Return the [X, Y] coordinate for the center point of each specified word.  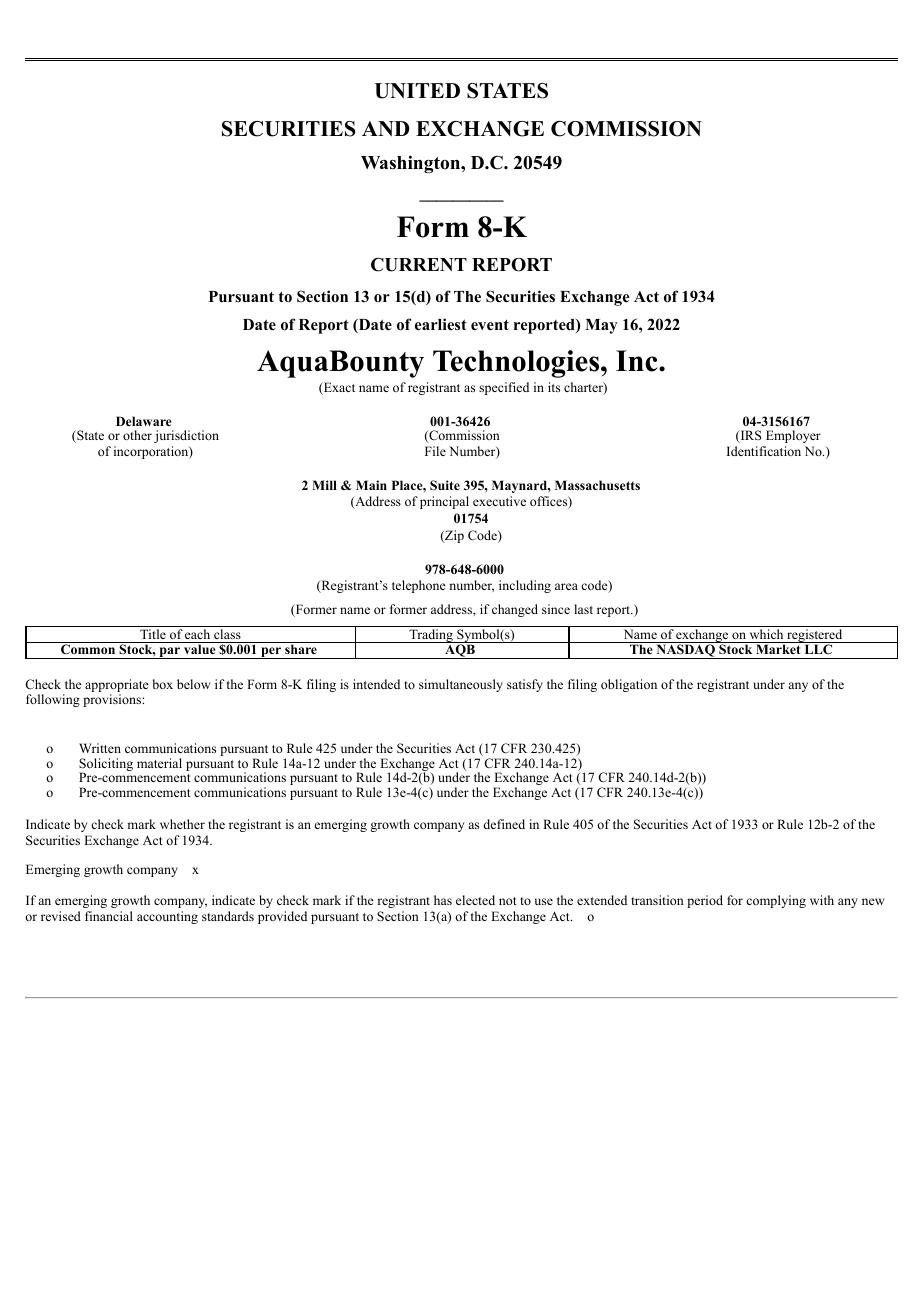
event [490, 325]
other [137, 435]
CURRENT [419, 264]
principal [444, 502]
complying [776, 901]
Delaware [143, 421]
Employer [793, 436]
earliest [441, 324]
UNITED [417, 91]
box [163, 684]
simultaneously [461, 685]
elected [475, 900]
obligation [629, 685]
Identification [764, 451]
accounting [167, 917]
